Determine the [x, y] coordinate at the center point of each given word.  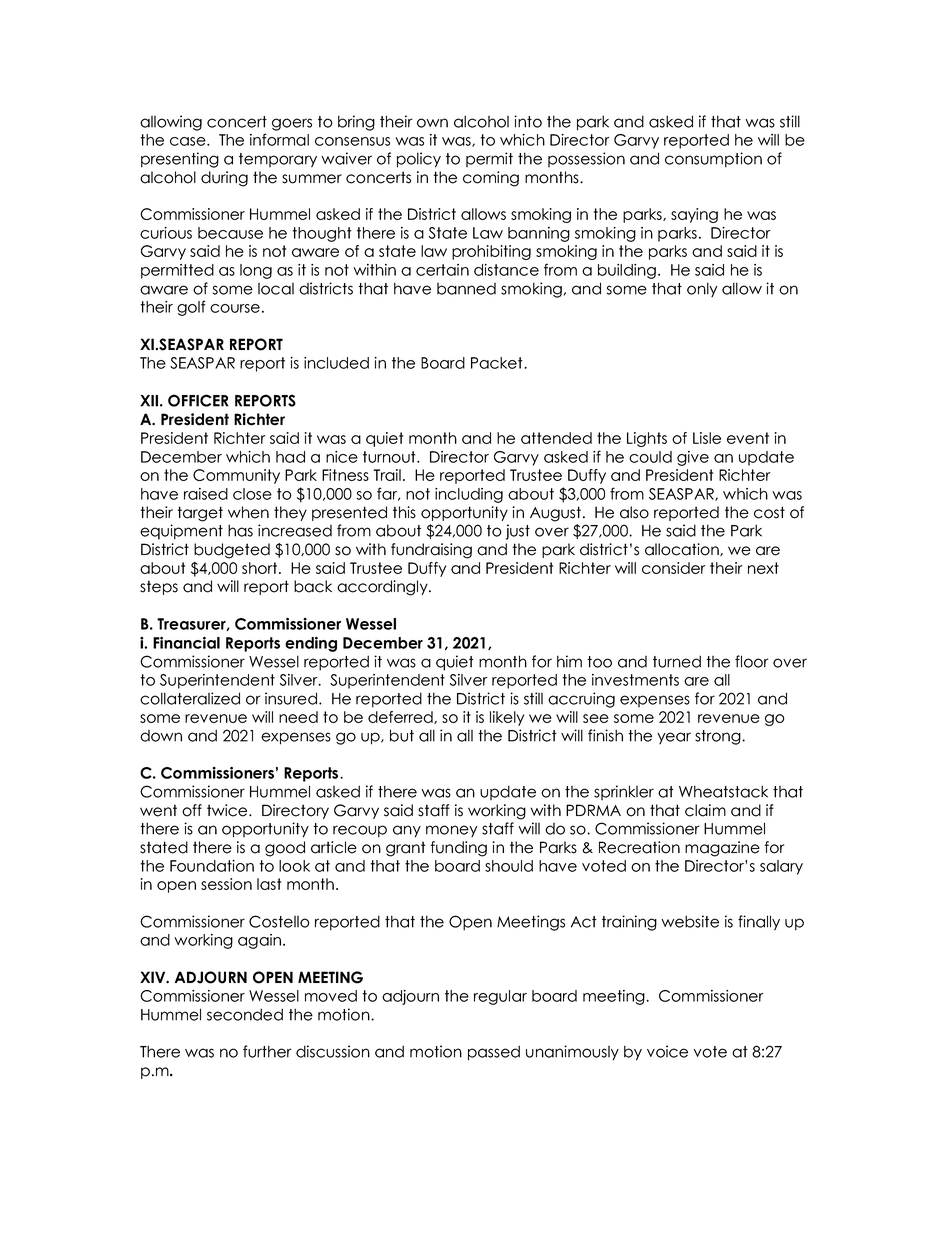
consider [674, 568]
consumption [713, 160]
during [224, 179]
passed [494, 1053]
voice [667, 1051]
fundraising [431, 551]
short [261, 568]
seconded [245, 1014]
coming [491, 179]
